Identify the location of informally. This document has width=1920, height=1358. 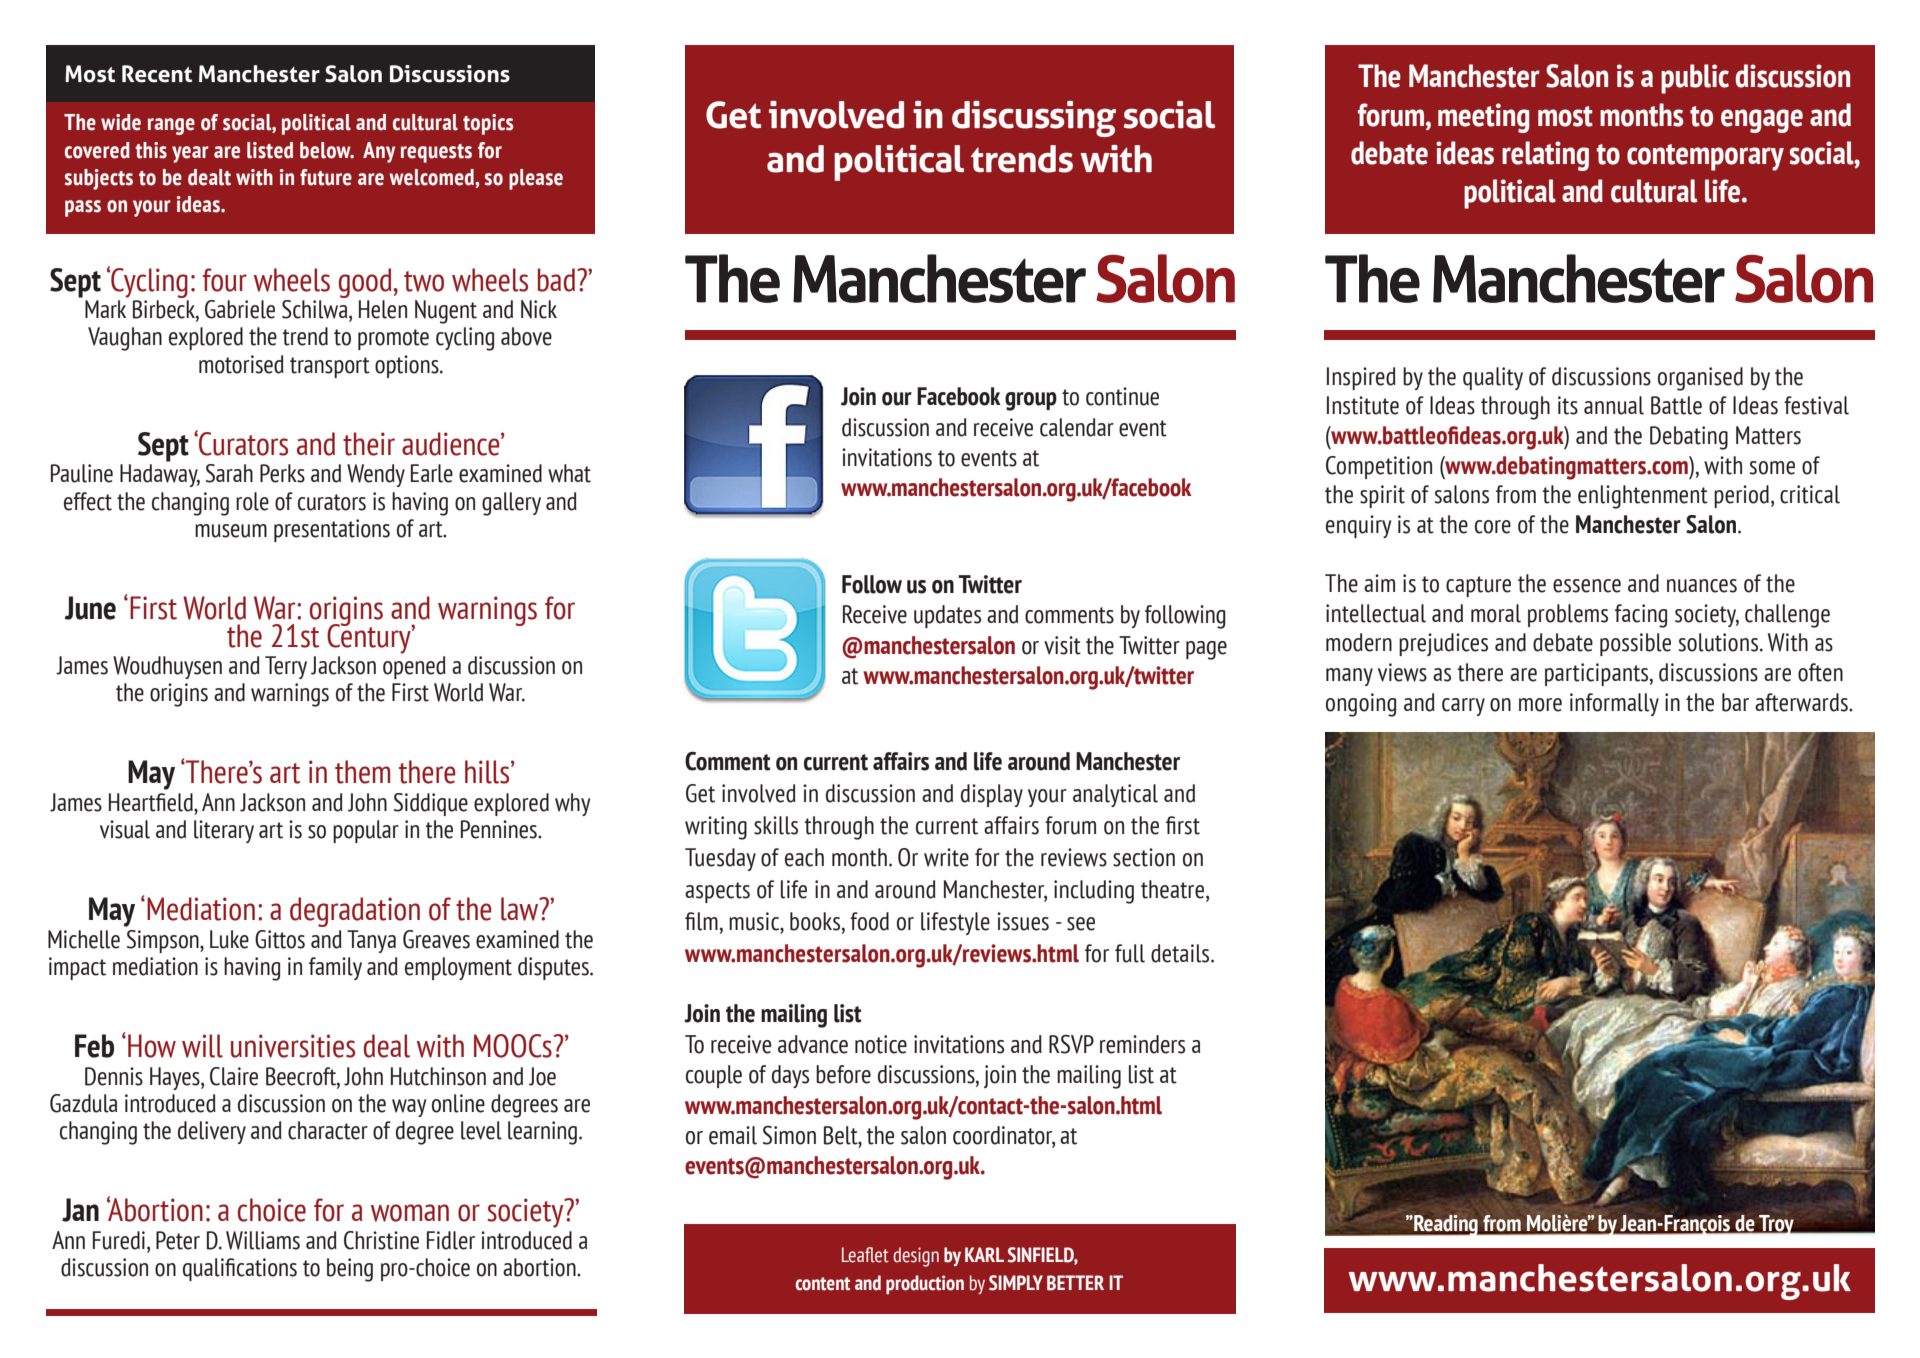
(1614, 704).
